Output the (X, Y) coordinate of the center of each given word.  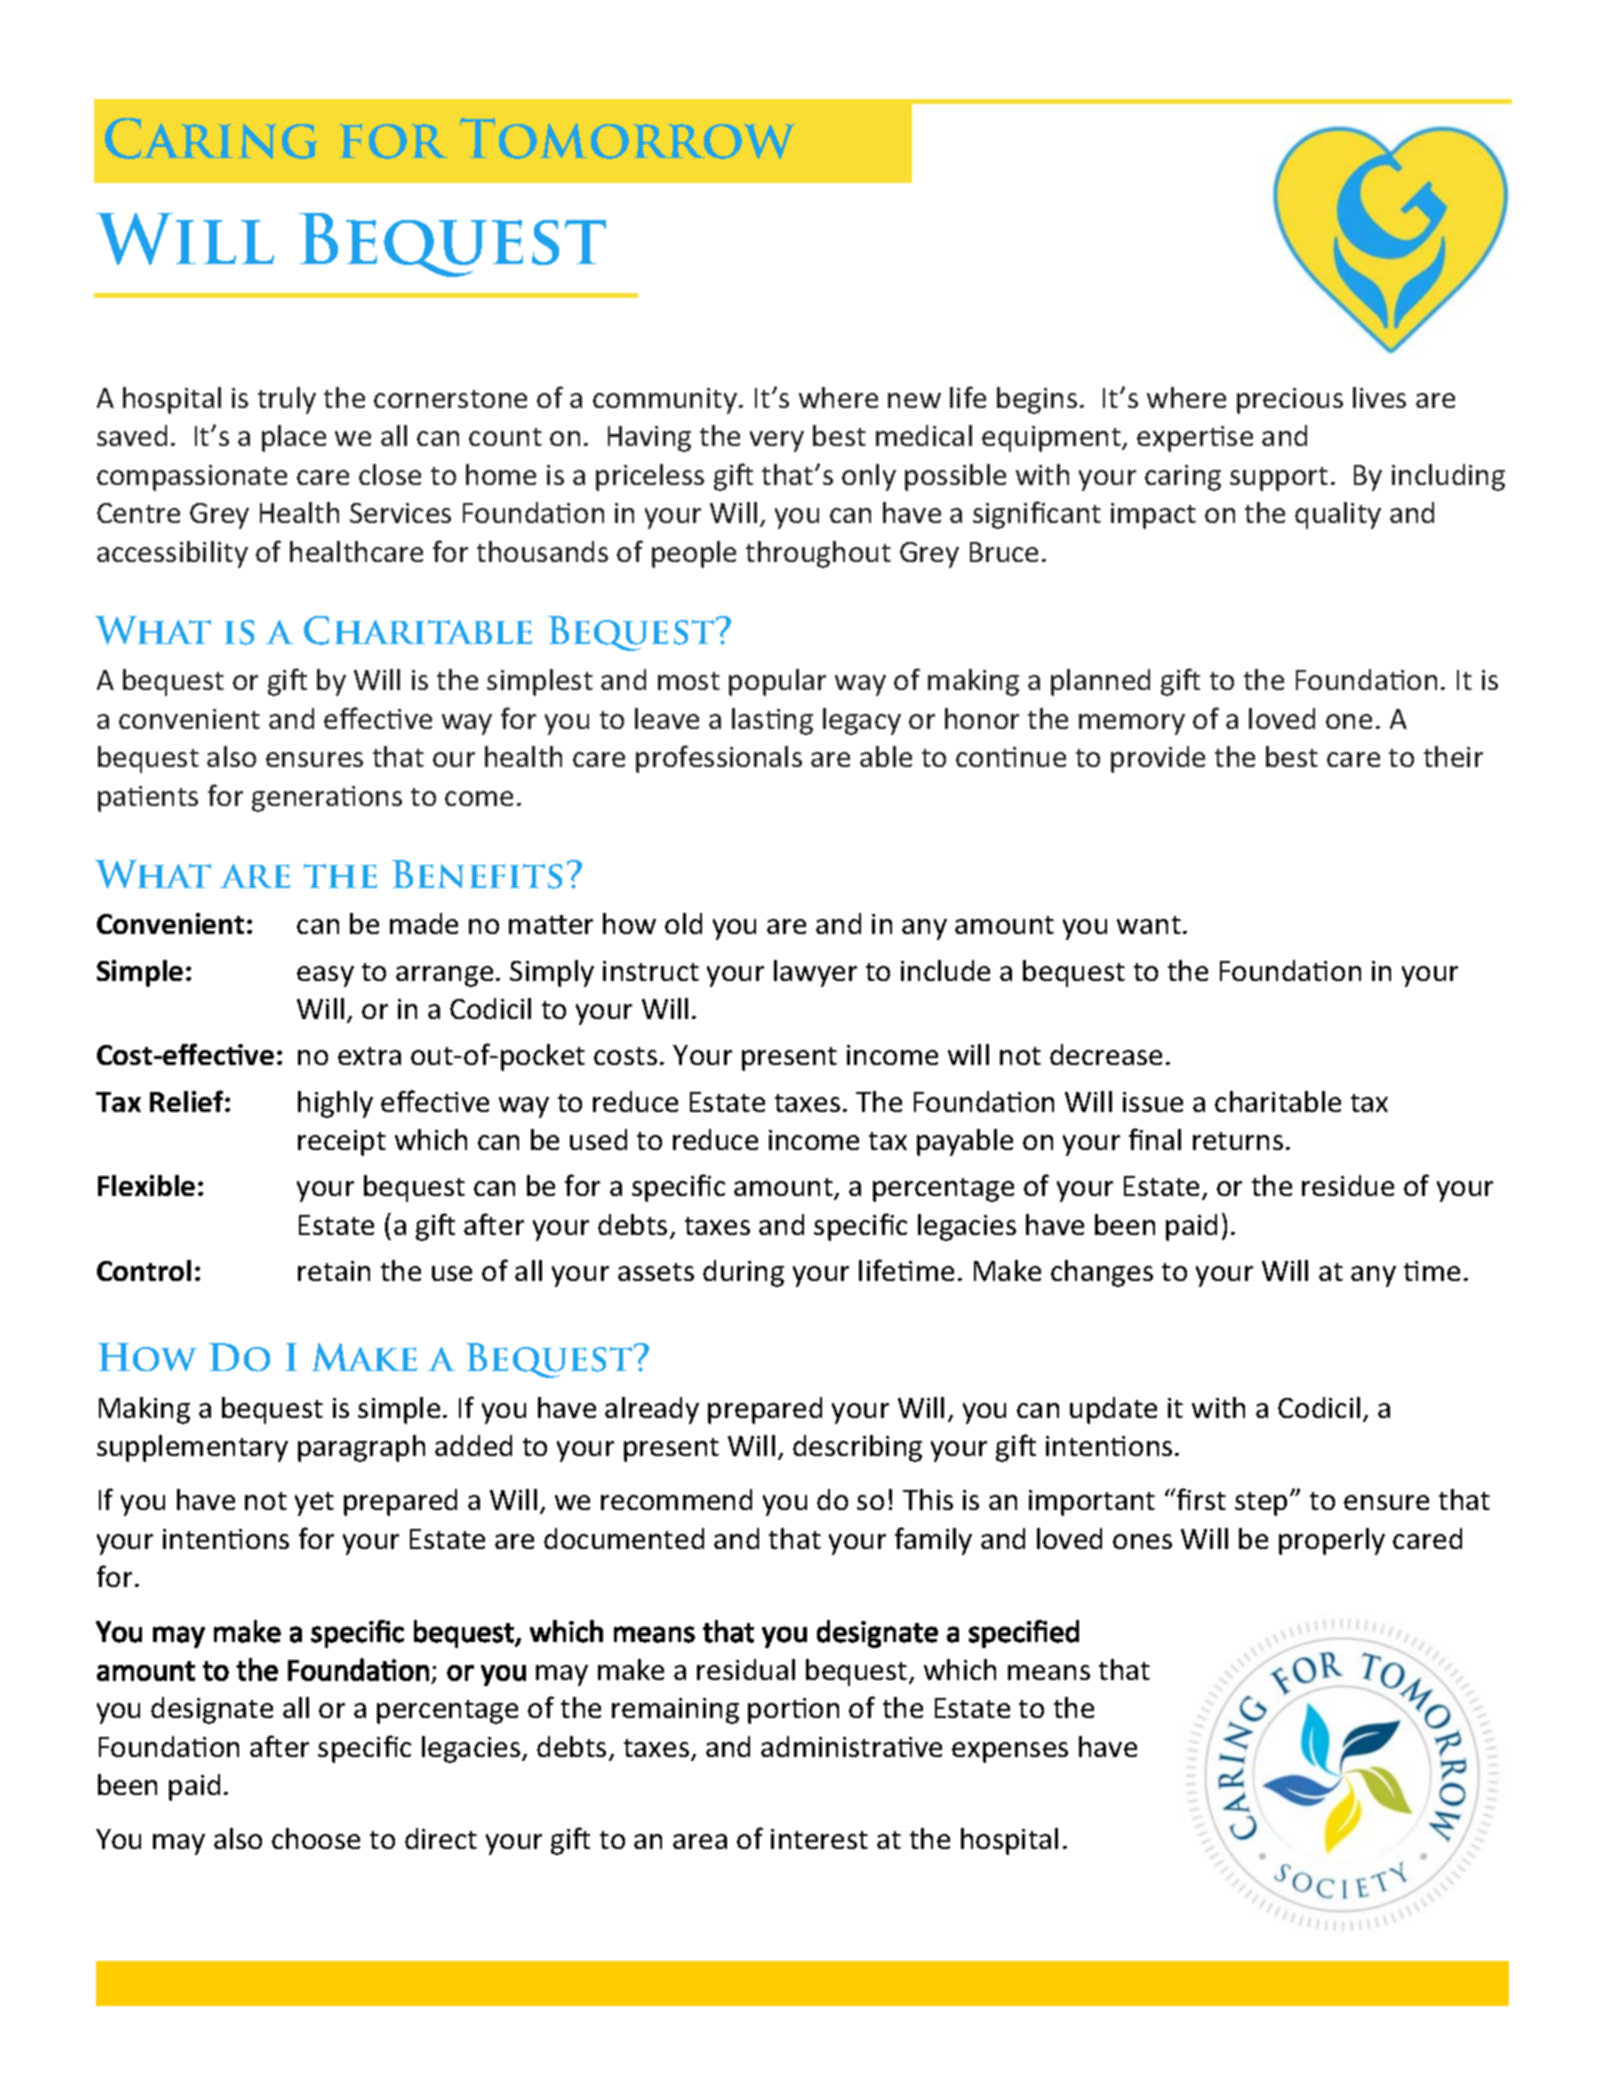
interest (819, 1839)
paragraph (361, 1448)
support (1279, 479)
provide (1158, 759)
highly (335, 1104)
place (294, 438)
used (598, 1139)
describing (857, 1448)
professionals (719, 759)
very (777, 441)
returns (1238, 1141)
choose (316, 1838)
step (1261, 1504)
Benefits (477, 874)
